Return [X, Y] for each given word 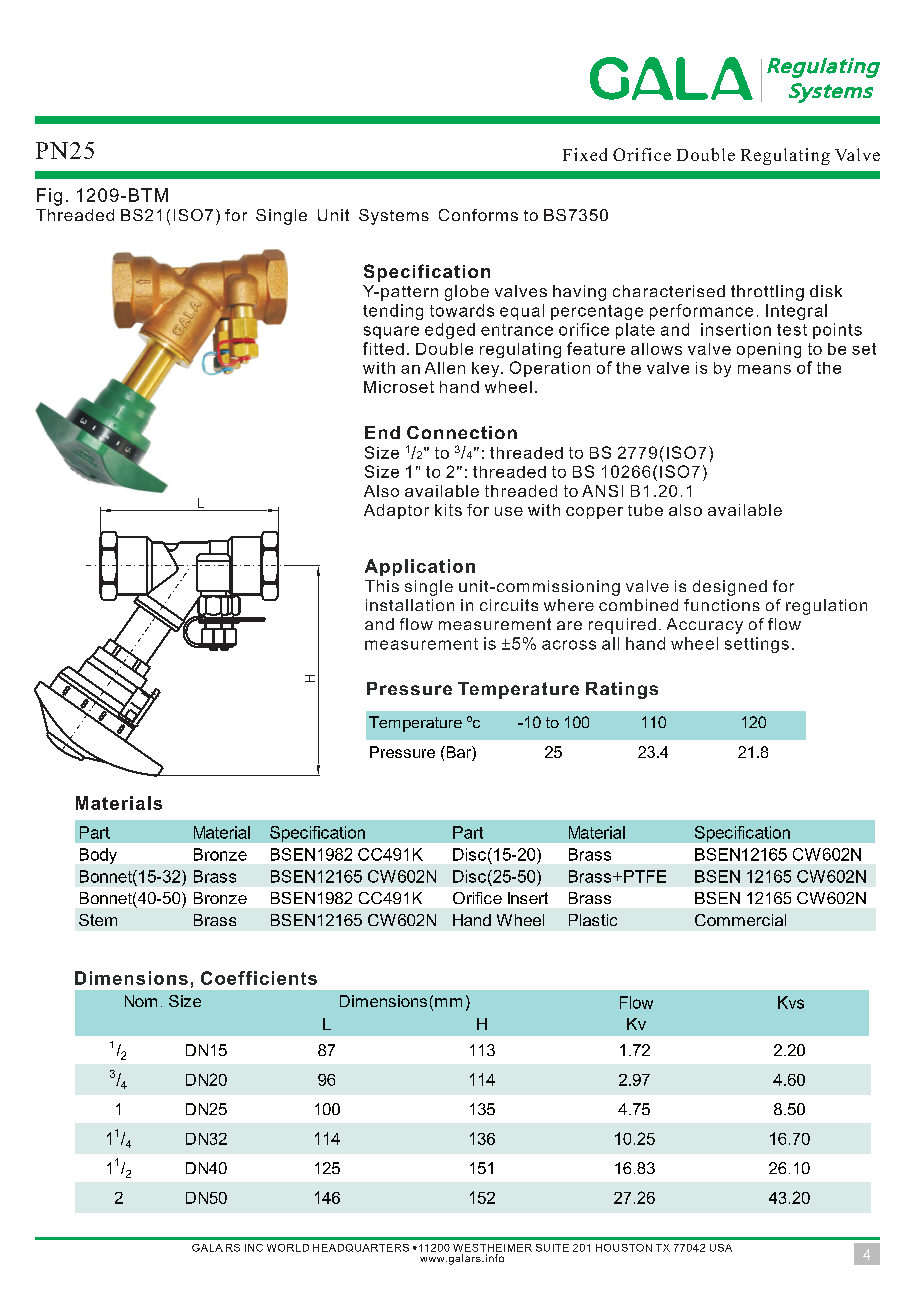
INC [254, 1248]
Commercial [740, 920]
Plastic [593, 920]
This [382, 586]
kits [448, 510]
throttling [767, 293]
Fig [49, 197]
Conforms [478, 215]
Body [98, 856]
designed [730, 588]
